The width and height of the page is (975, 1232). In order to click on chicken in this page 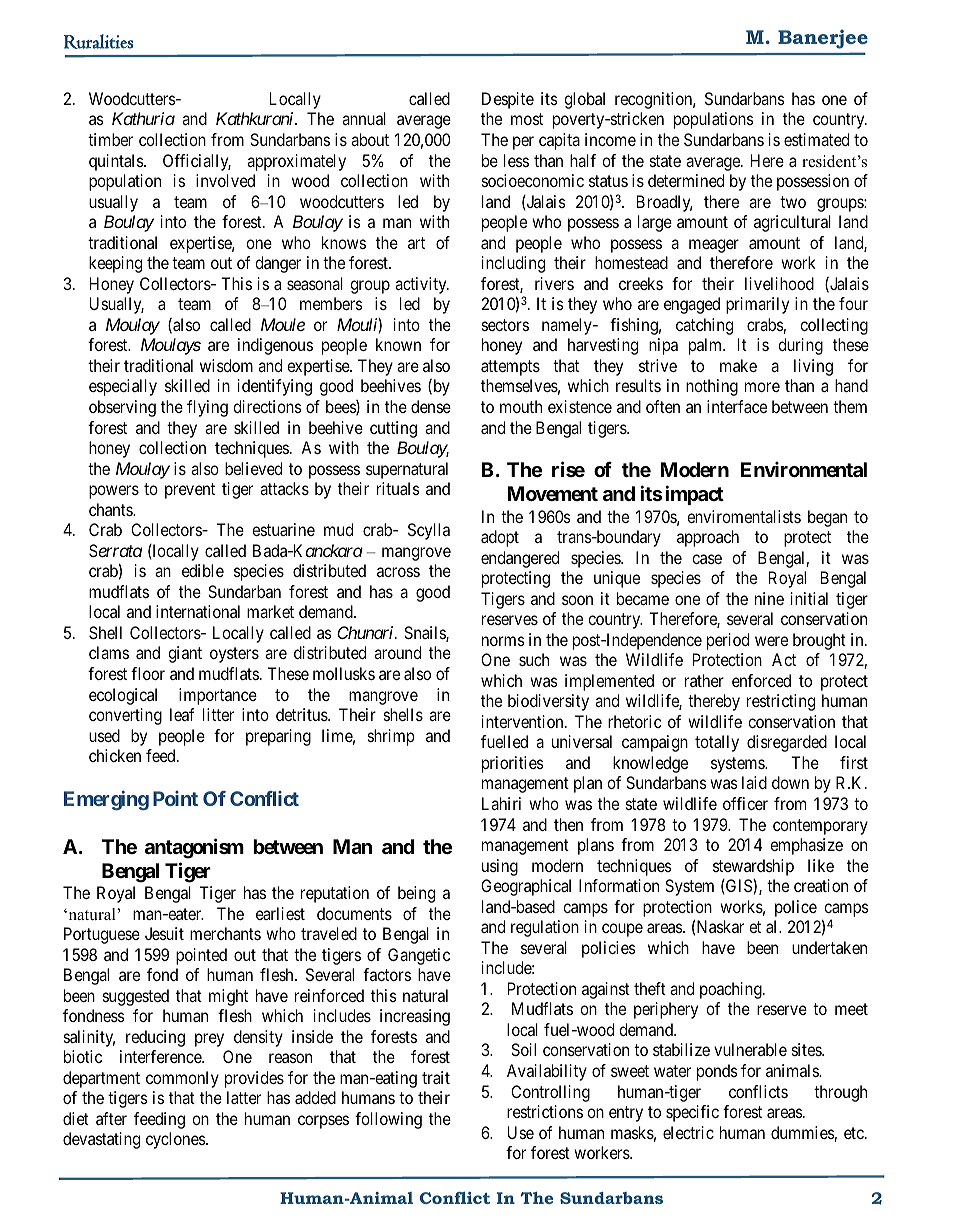, I will do `click(115, 755)`.
